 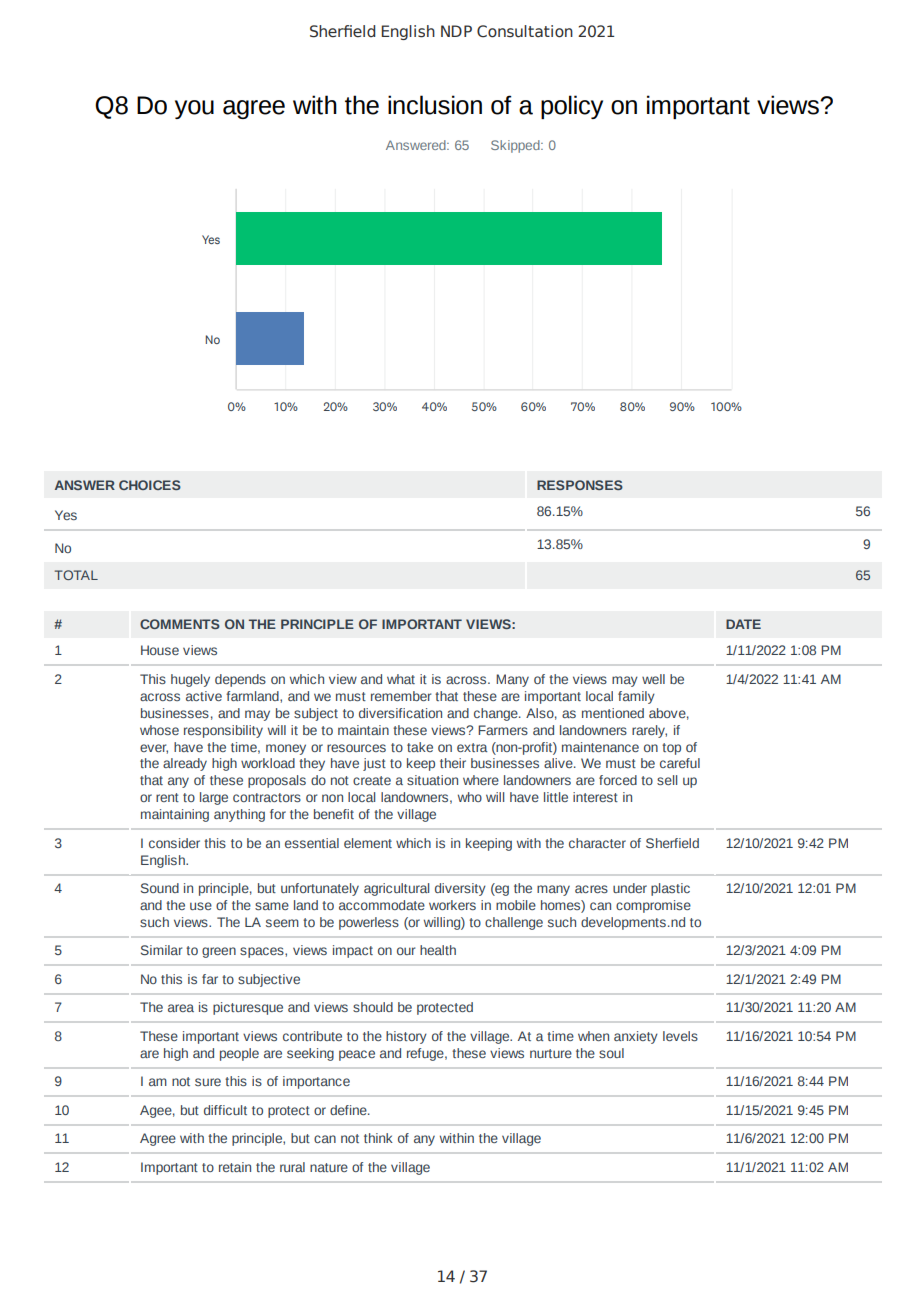 I want to click on RESPONSES, so click(x=580, y=485).
